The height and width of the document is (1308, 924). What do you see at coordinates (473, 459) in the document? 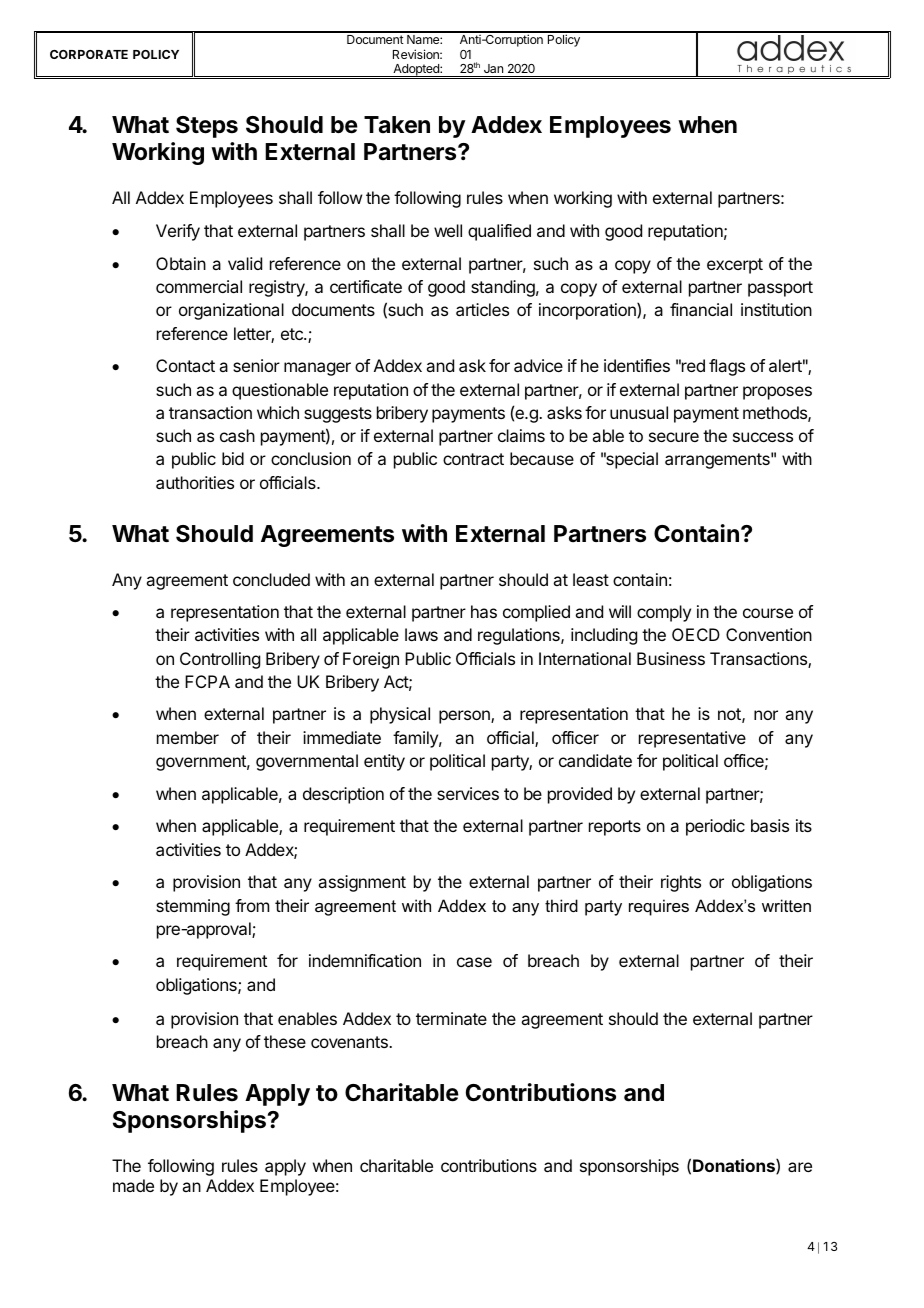
I see `contract` at bounding box center [473, 459].
